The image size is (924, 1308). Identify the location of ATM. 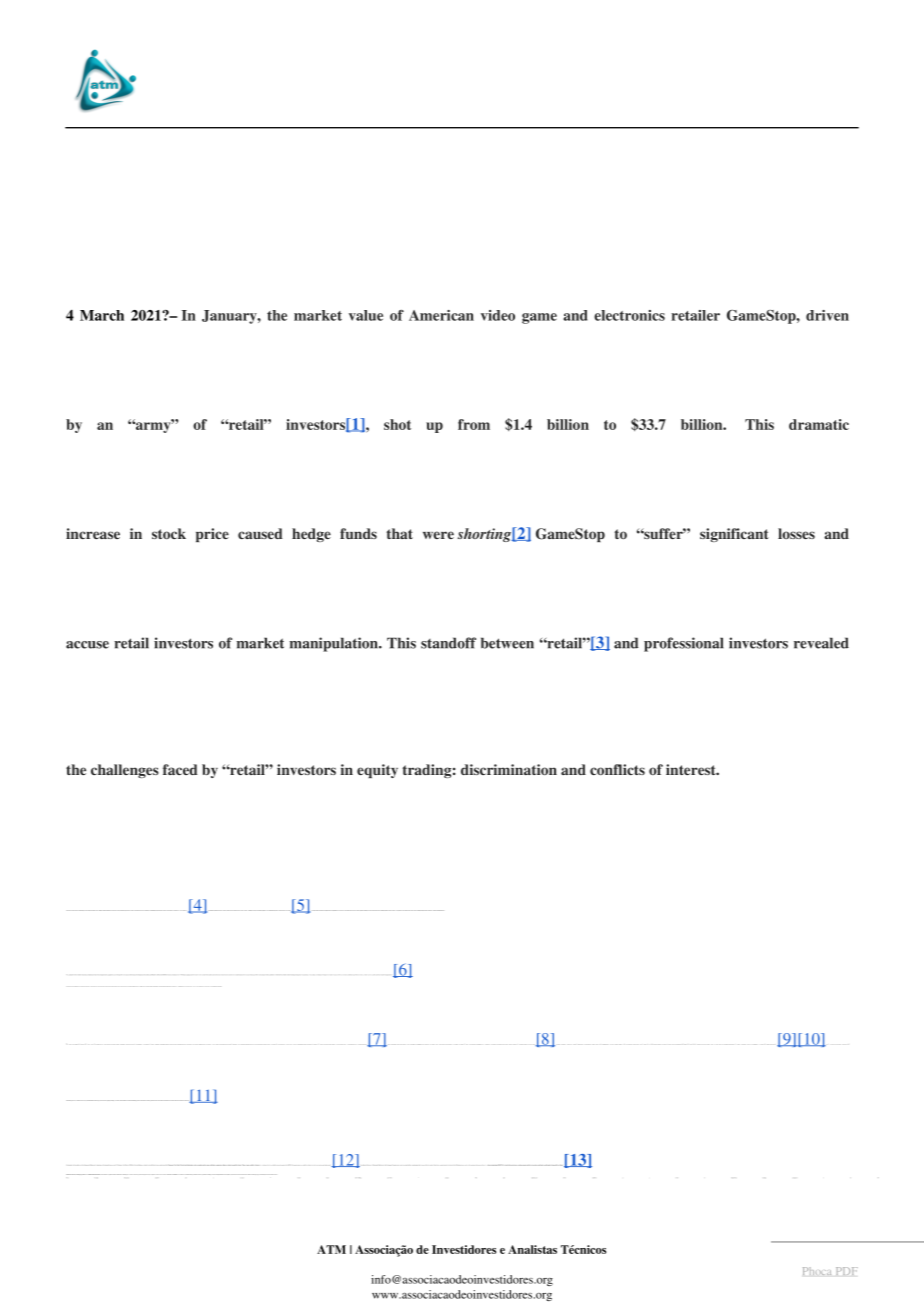
(331, 1249).
